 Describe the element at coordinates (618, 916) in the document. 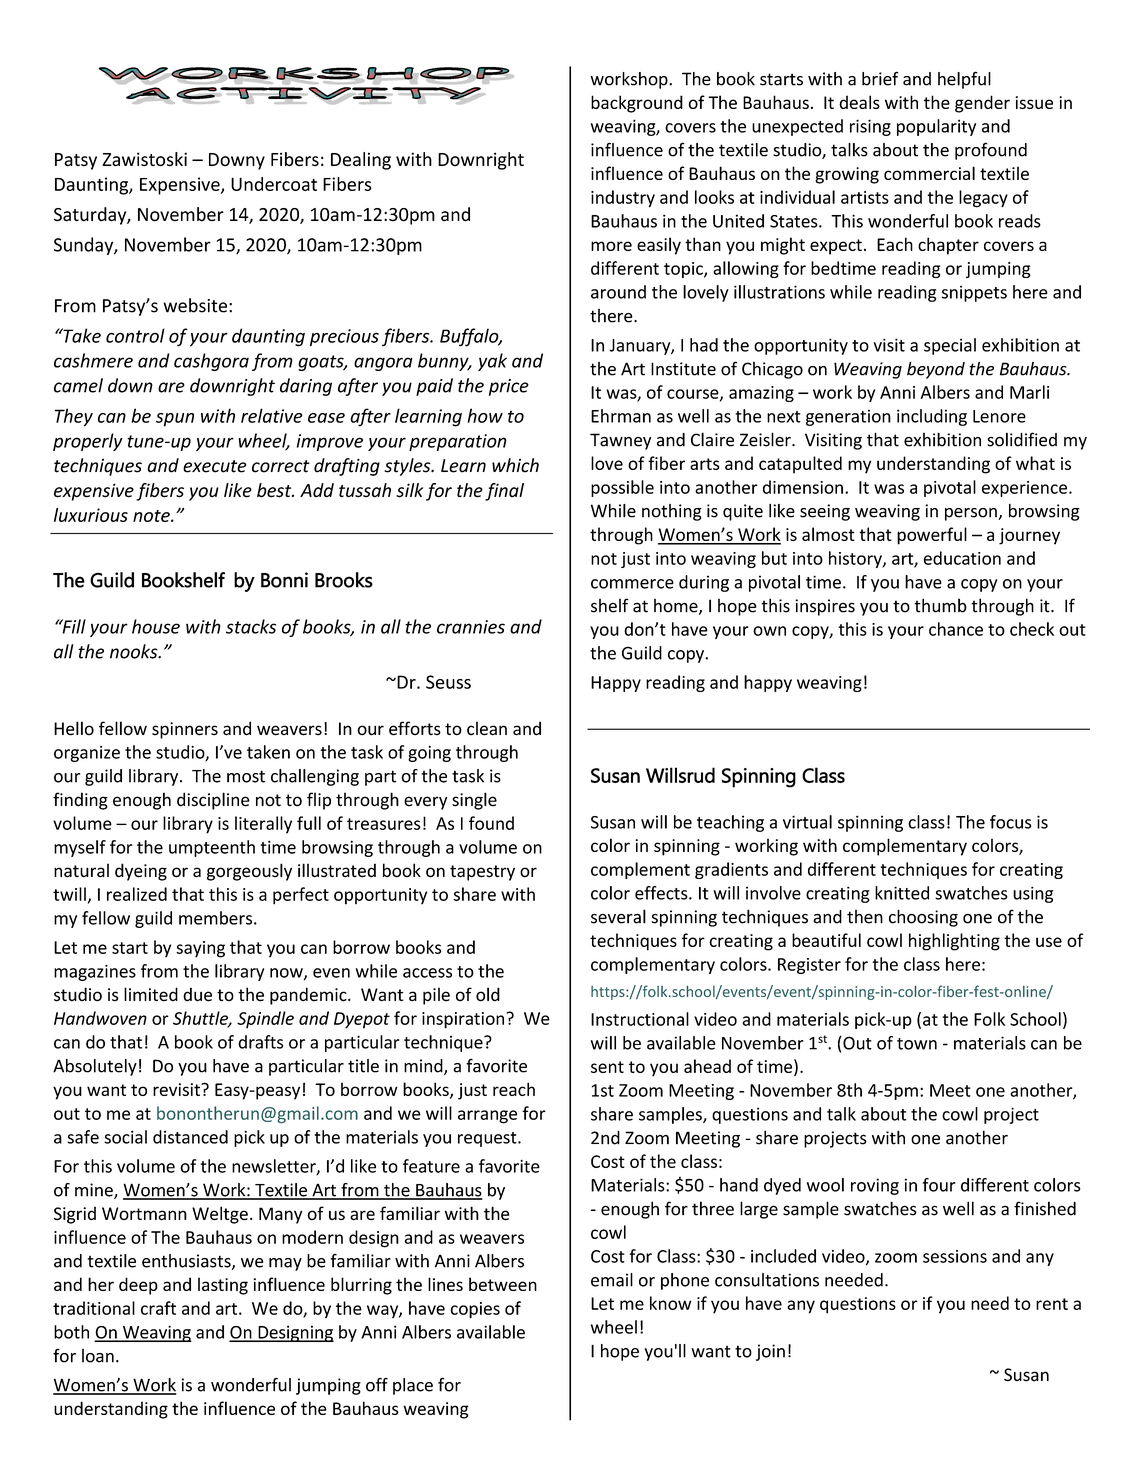

I see `several` at that location.
